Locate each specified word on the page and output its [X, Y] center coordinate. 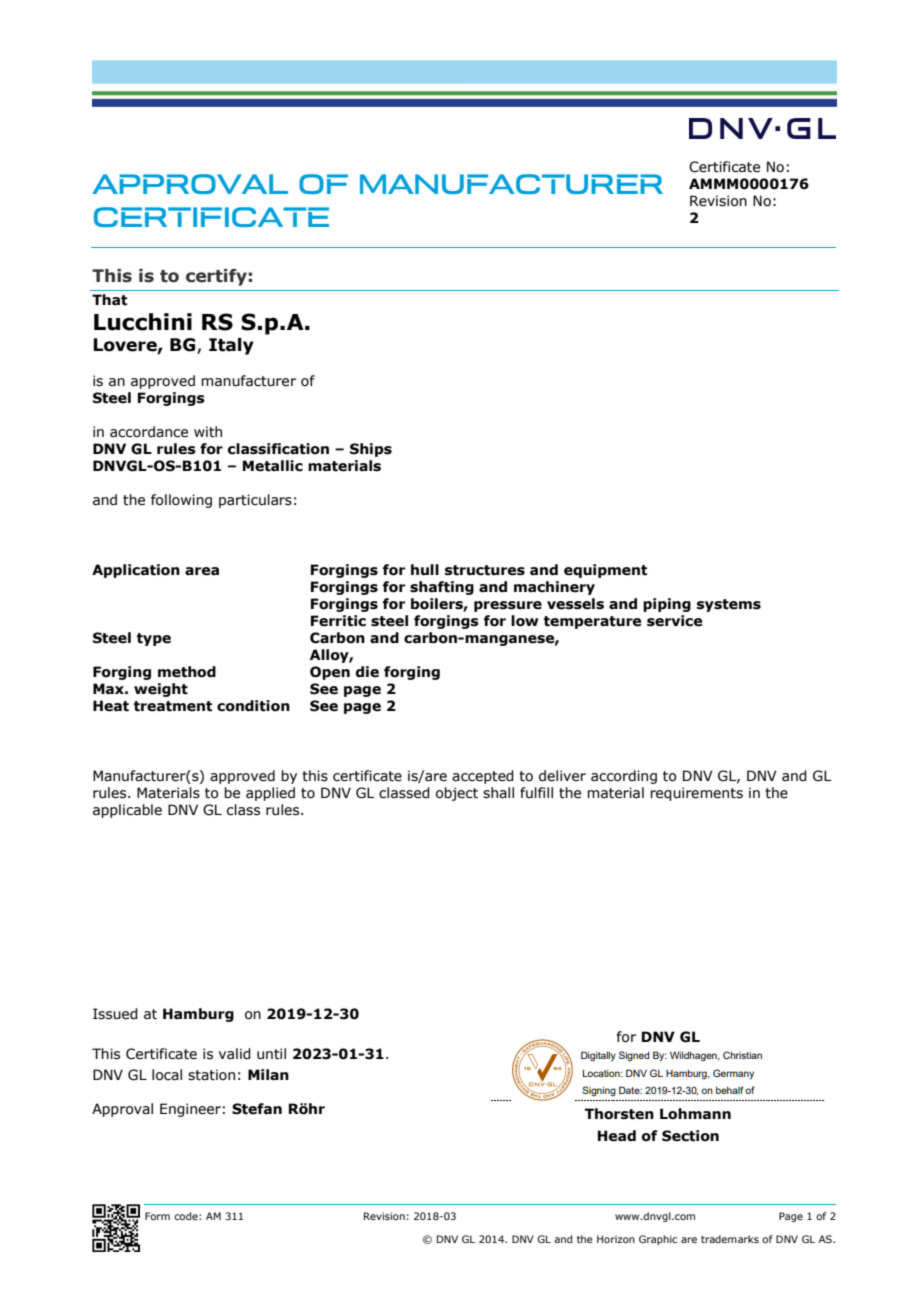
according [624, 777]
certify [216, 277]
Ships [371, 450]
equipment [605, 571]
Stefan [257, 1109]
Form [157, 1216]
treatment [173, 706]
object [457, 794]
